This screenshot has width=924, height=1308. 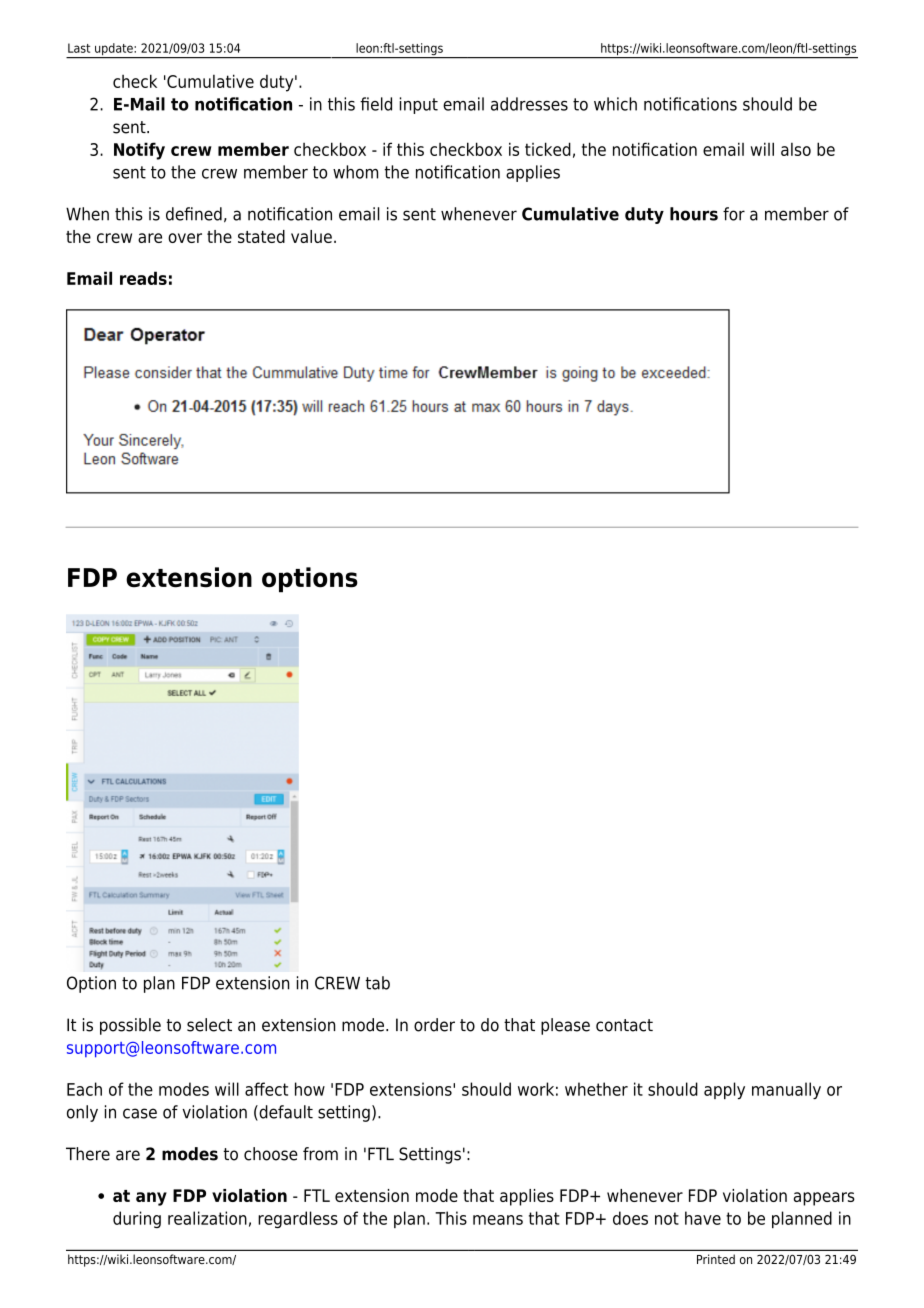 What do you see at coordinates (139, 151) in the screenshot?
I see `Notify` at bounding box center [139, 151].
